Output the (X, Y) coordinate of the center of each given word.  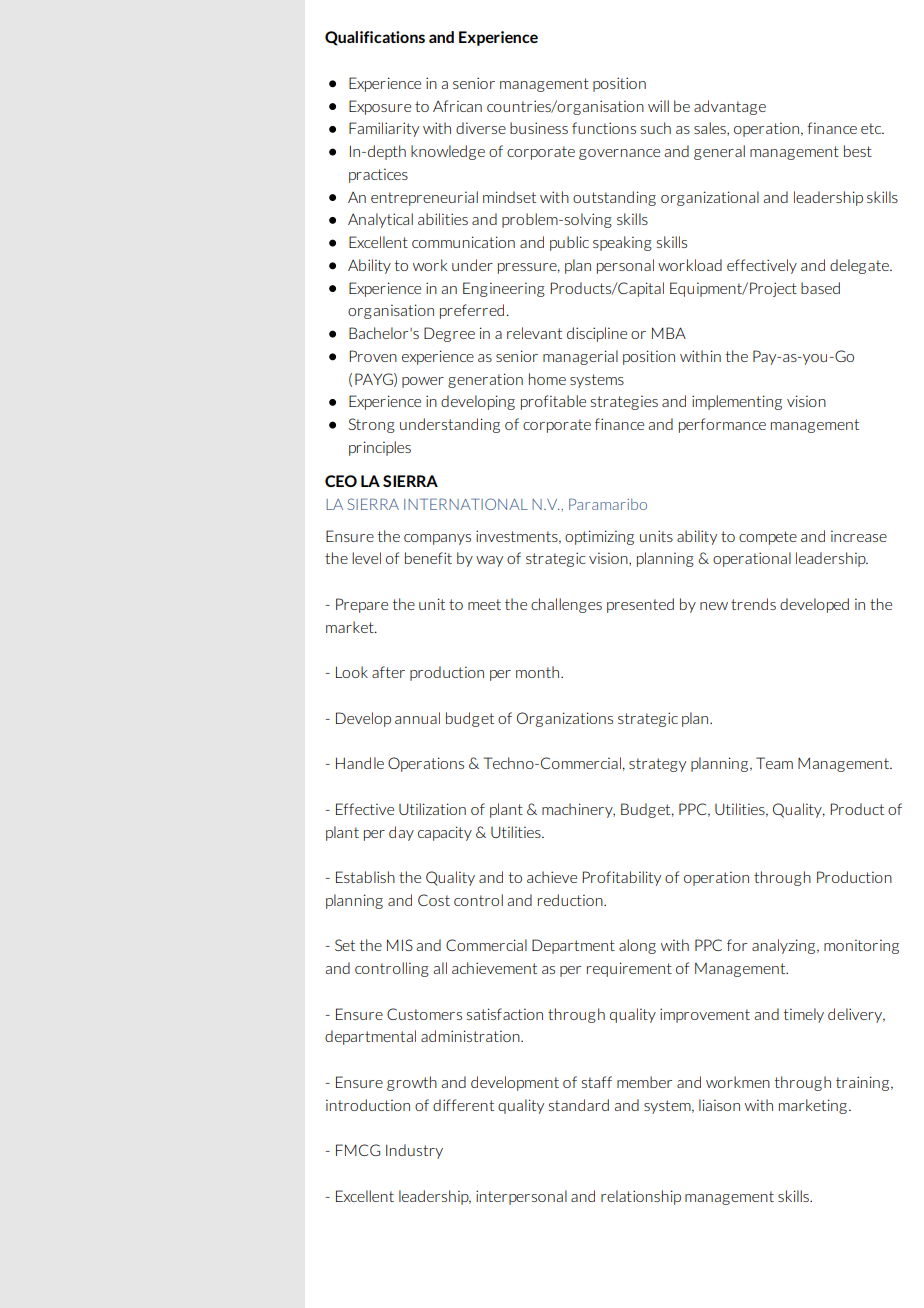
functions (604, 128)
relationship (641, 1197)
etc (872, 128)
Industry (414, 1151)
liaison (719, 1105)
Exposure (380, 107)
